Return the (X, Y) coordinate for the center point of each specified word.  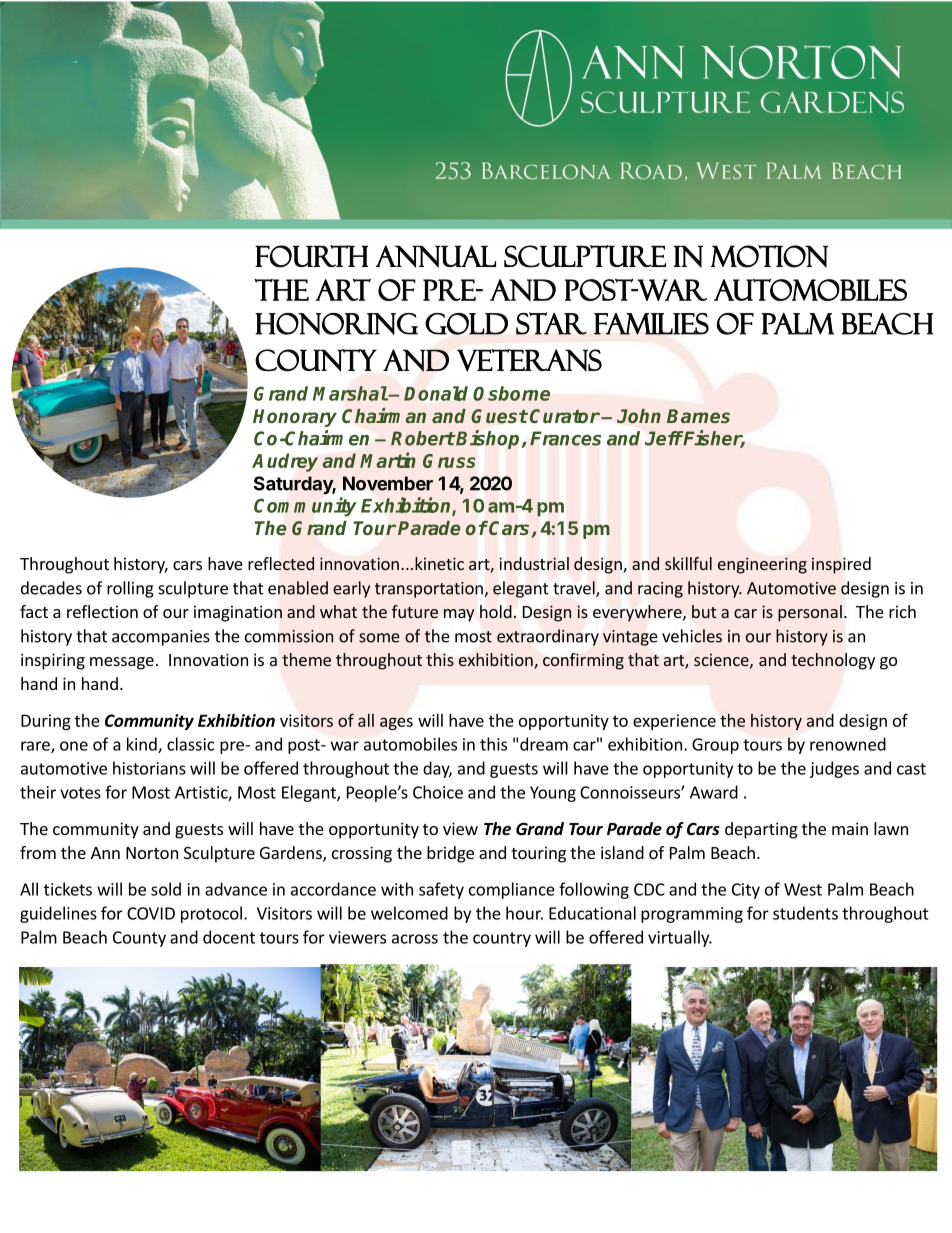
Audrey (285, 462)
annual (436, 256)
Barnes (698, 416)
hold (496, 611)
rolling (130, 589)
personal (810, 613)
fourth (311, 256)
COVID (151, 913)
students (805, 913)
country (502, 939)
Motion (769, 256)
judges (834, 769)
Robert (423, 438)
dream (544, 744)
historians (149, 768)
